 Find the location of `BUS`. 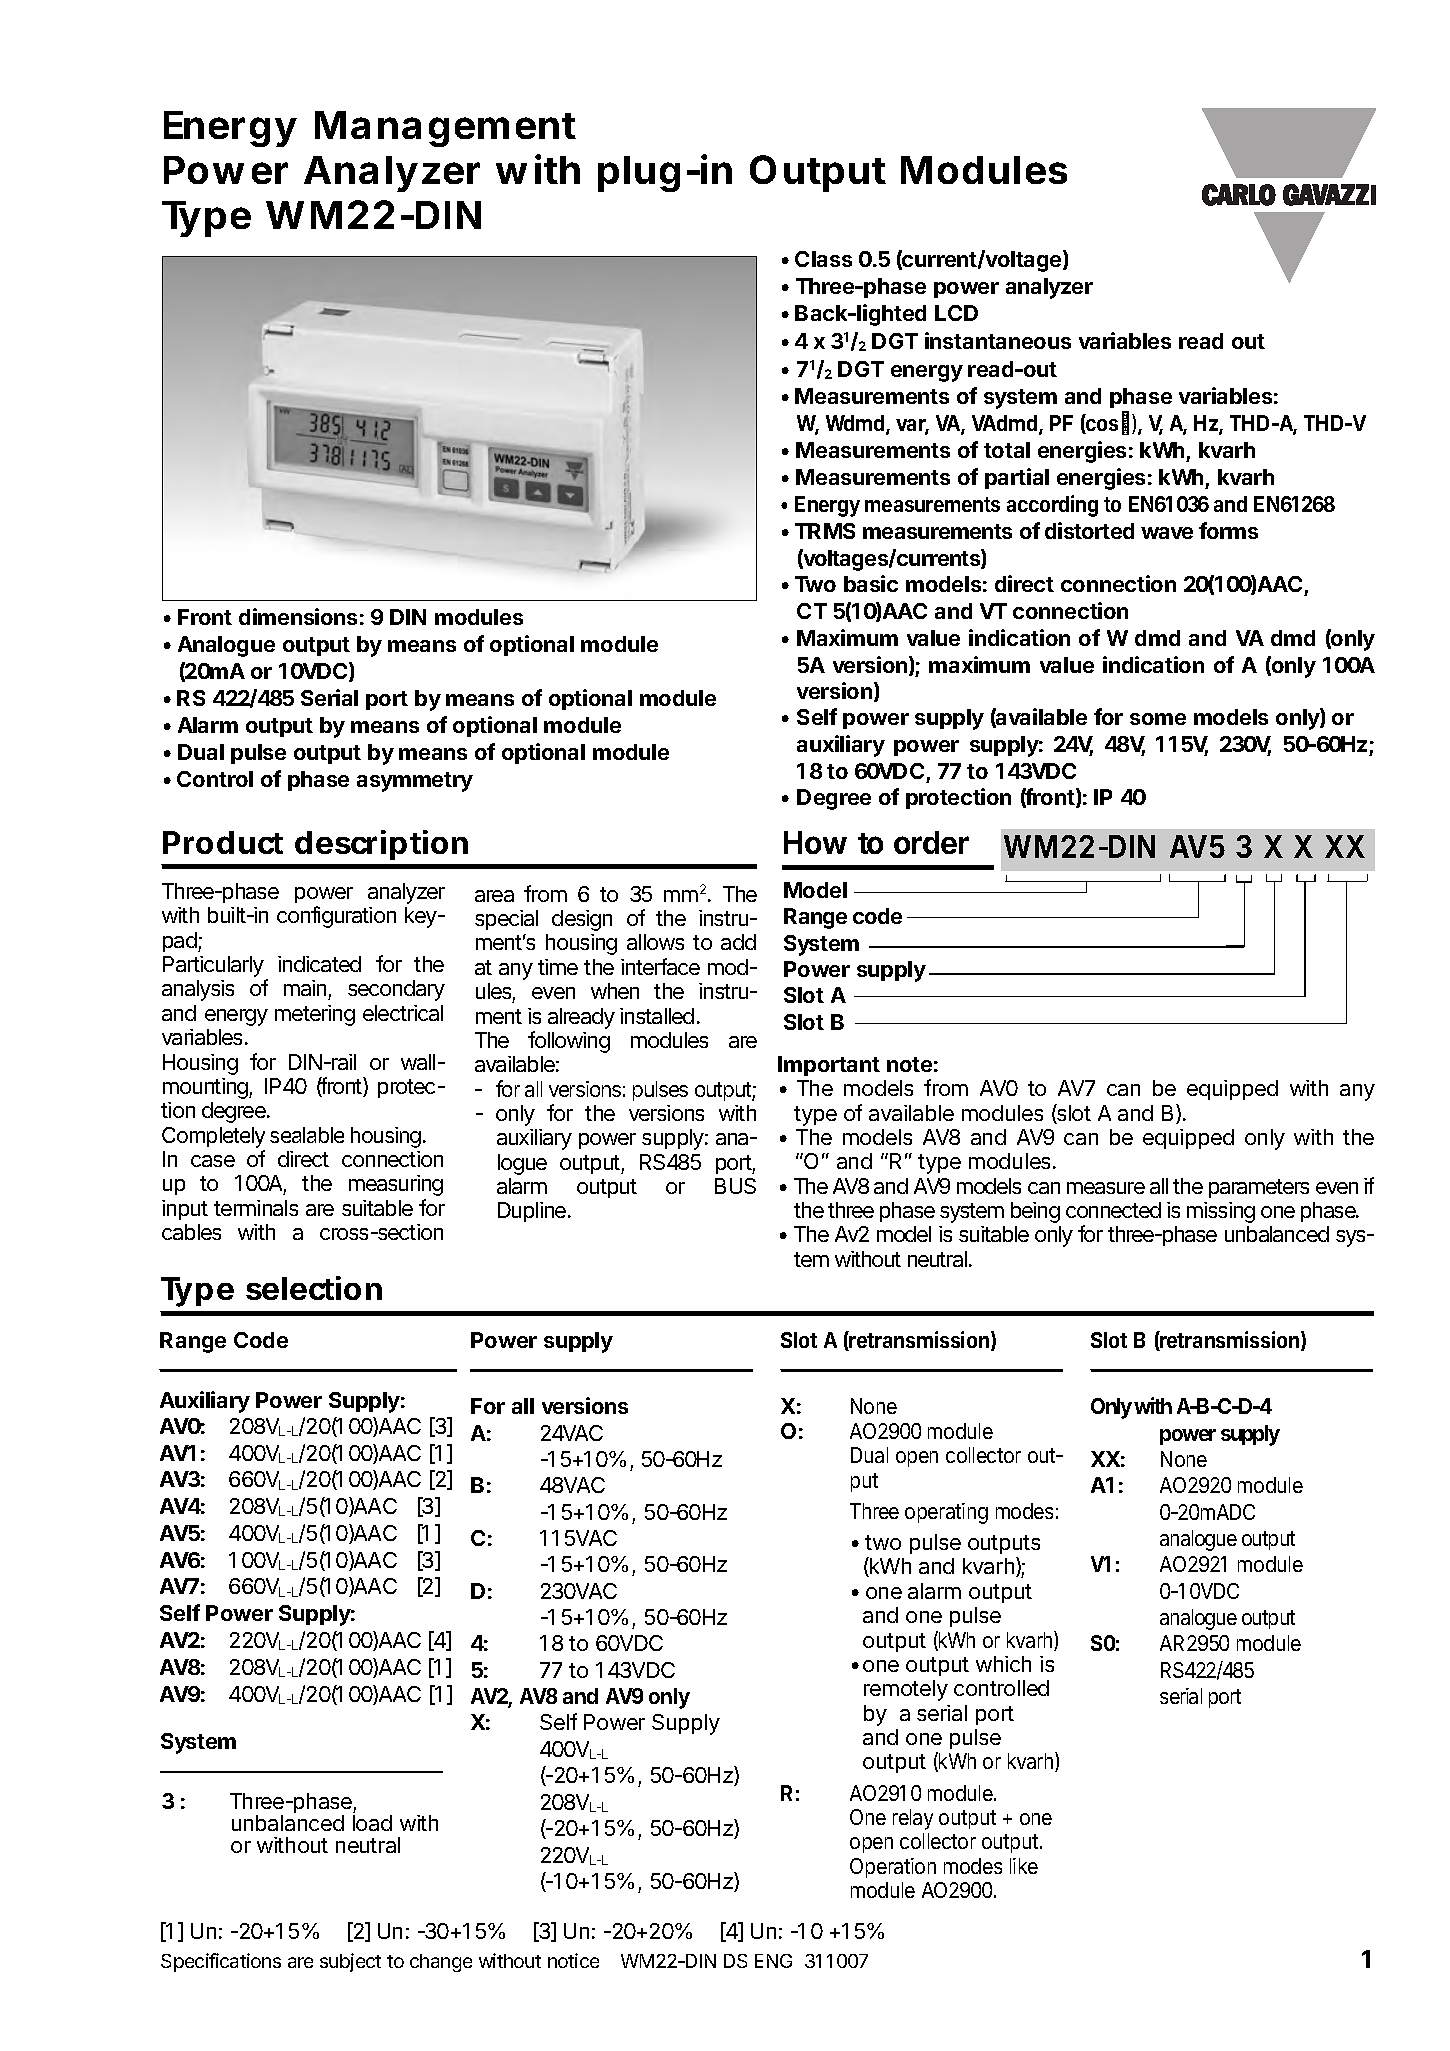

BUS is located at coordinates (735, 1186).
